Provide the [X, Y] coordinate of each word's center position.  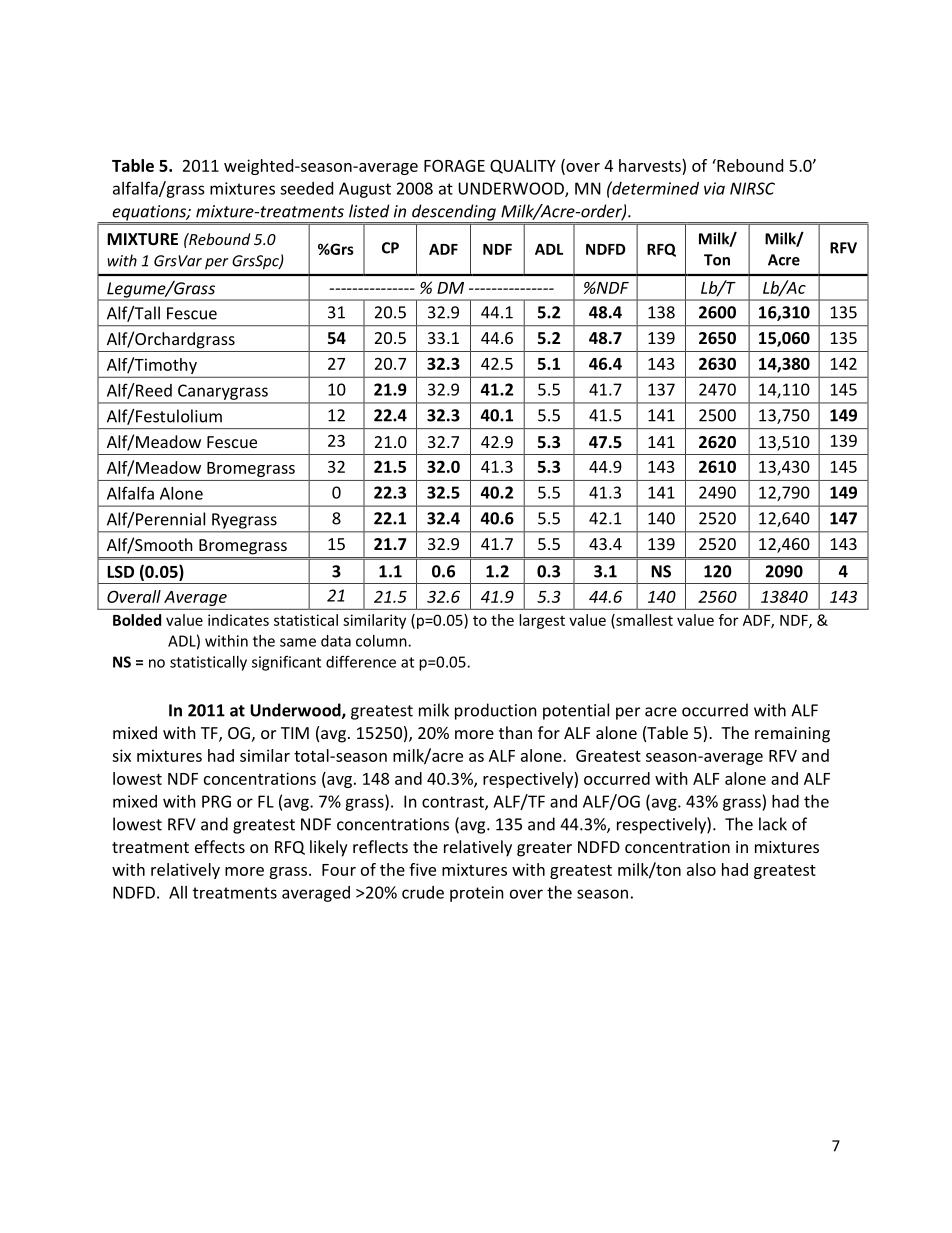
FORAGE [454, 165]
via [714, 188]
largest [542, 621]
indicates [238, 620]
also [701, 869]
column [382, 641]
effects [220, 846]
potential [576, 711]
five [422, 869]
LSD [120, 571]
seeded [306, 188]
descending [454, 213]
